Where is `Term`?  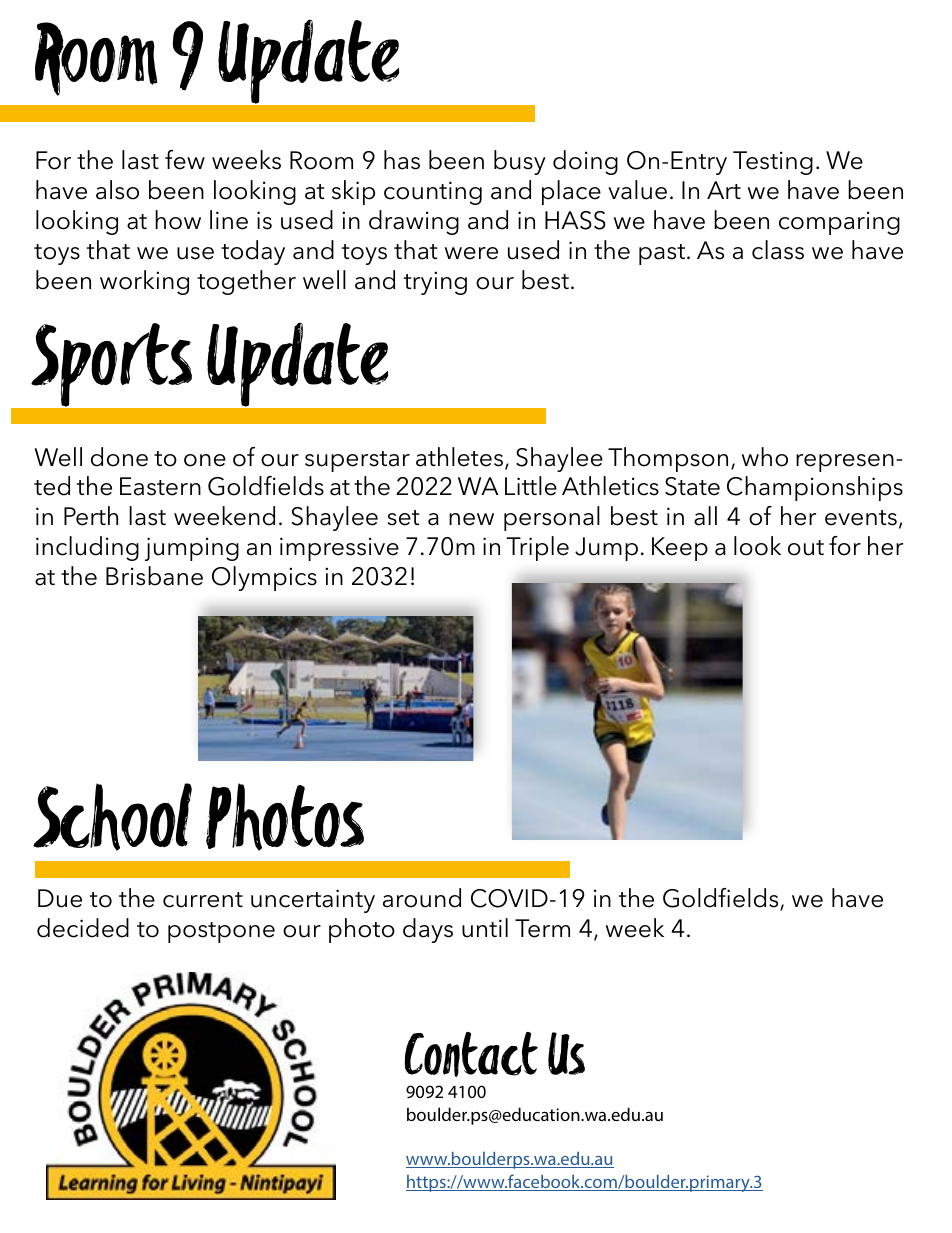
Term is located at coordinates (542, 928).
